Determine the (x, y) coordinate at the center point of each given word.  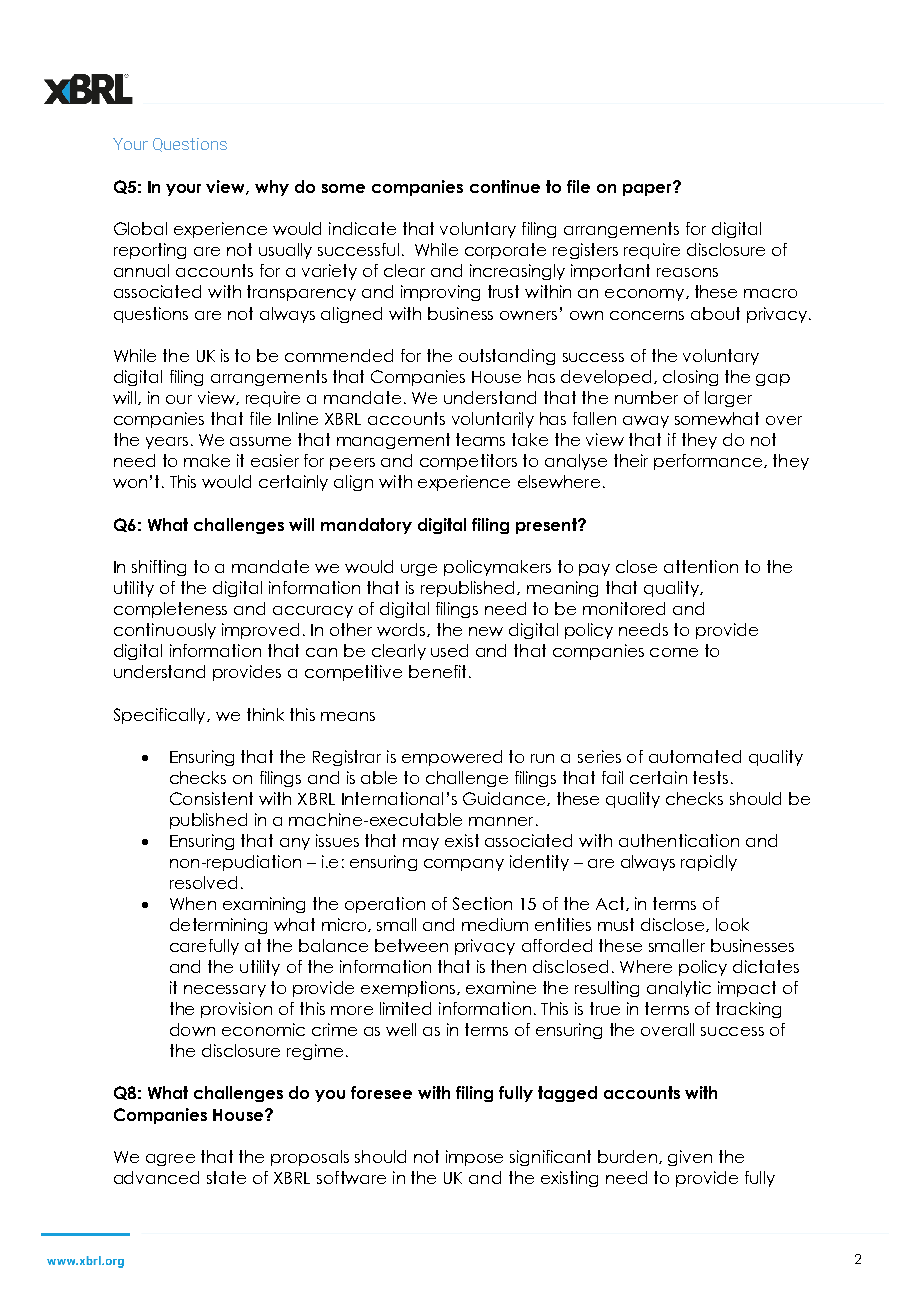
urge (419, 570)
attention (701, 566)
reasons (687, 272)
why (272, 188)
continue (505, 186)
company (464, 865)
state (226, 1177)
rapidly (709, 863)
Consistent (211, 798)
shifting (159, 568)
